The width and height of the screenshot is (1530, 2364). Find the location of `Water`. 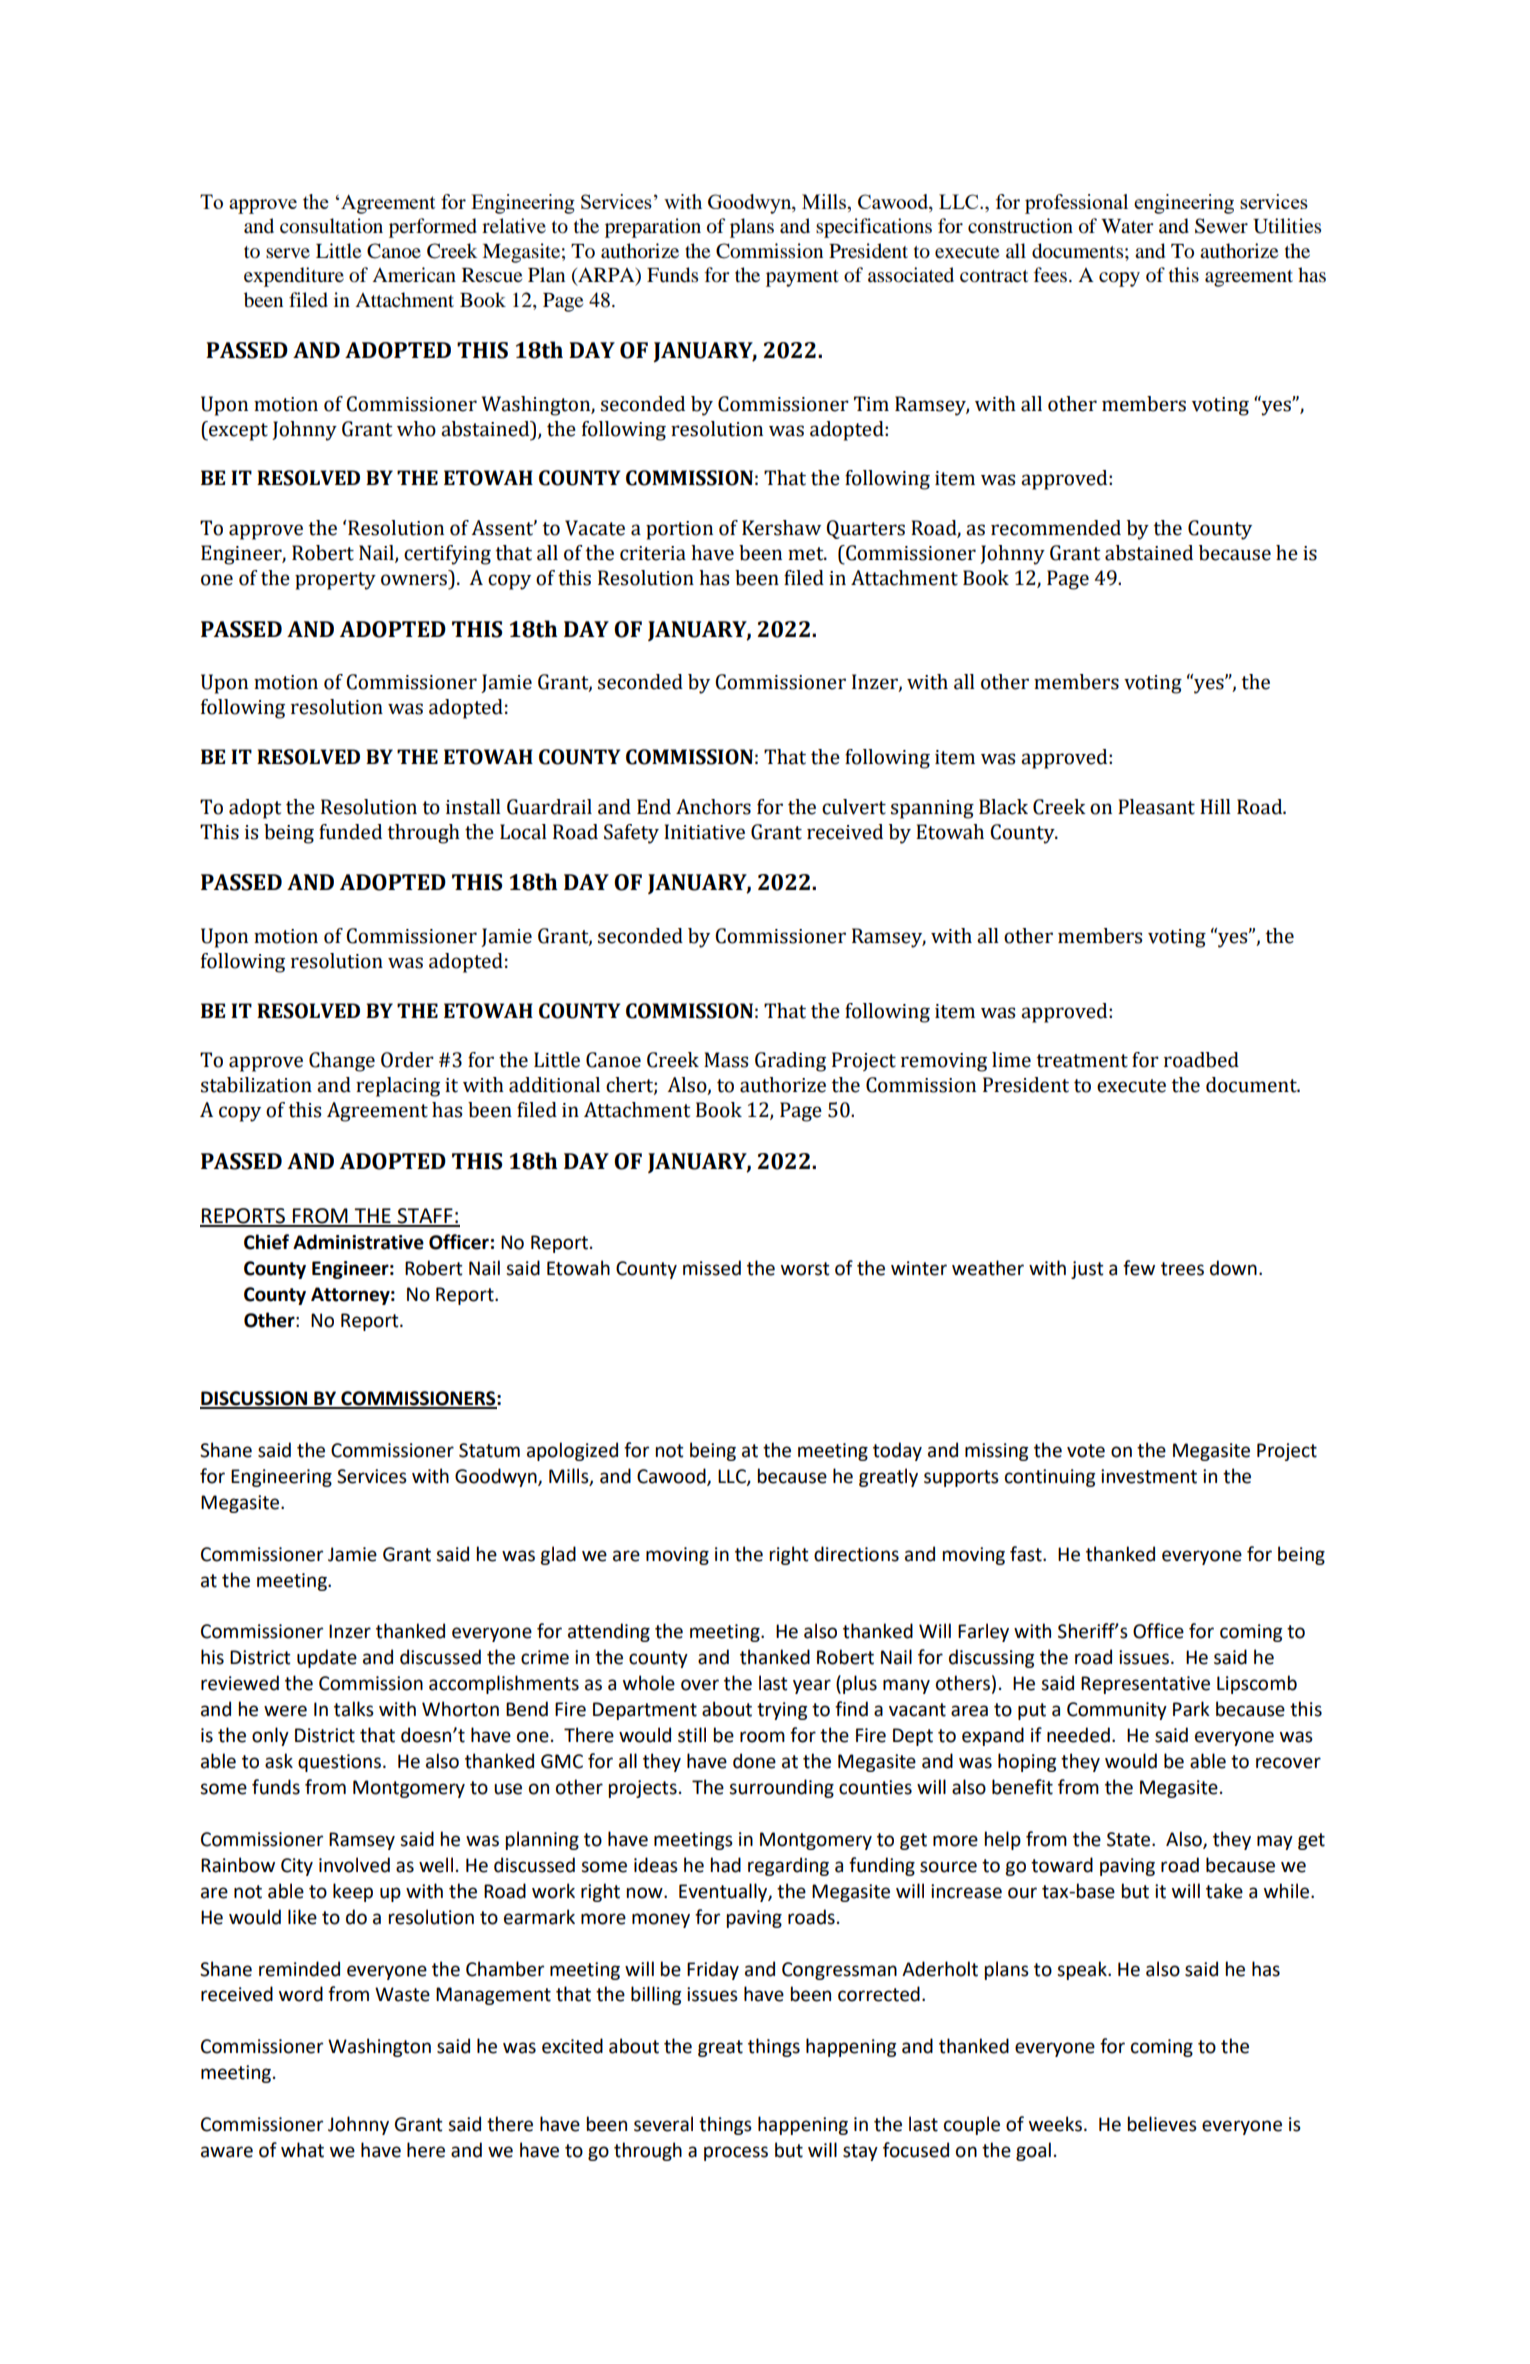

Water is located at coordinates (1127, 226).
